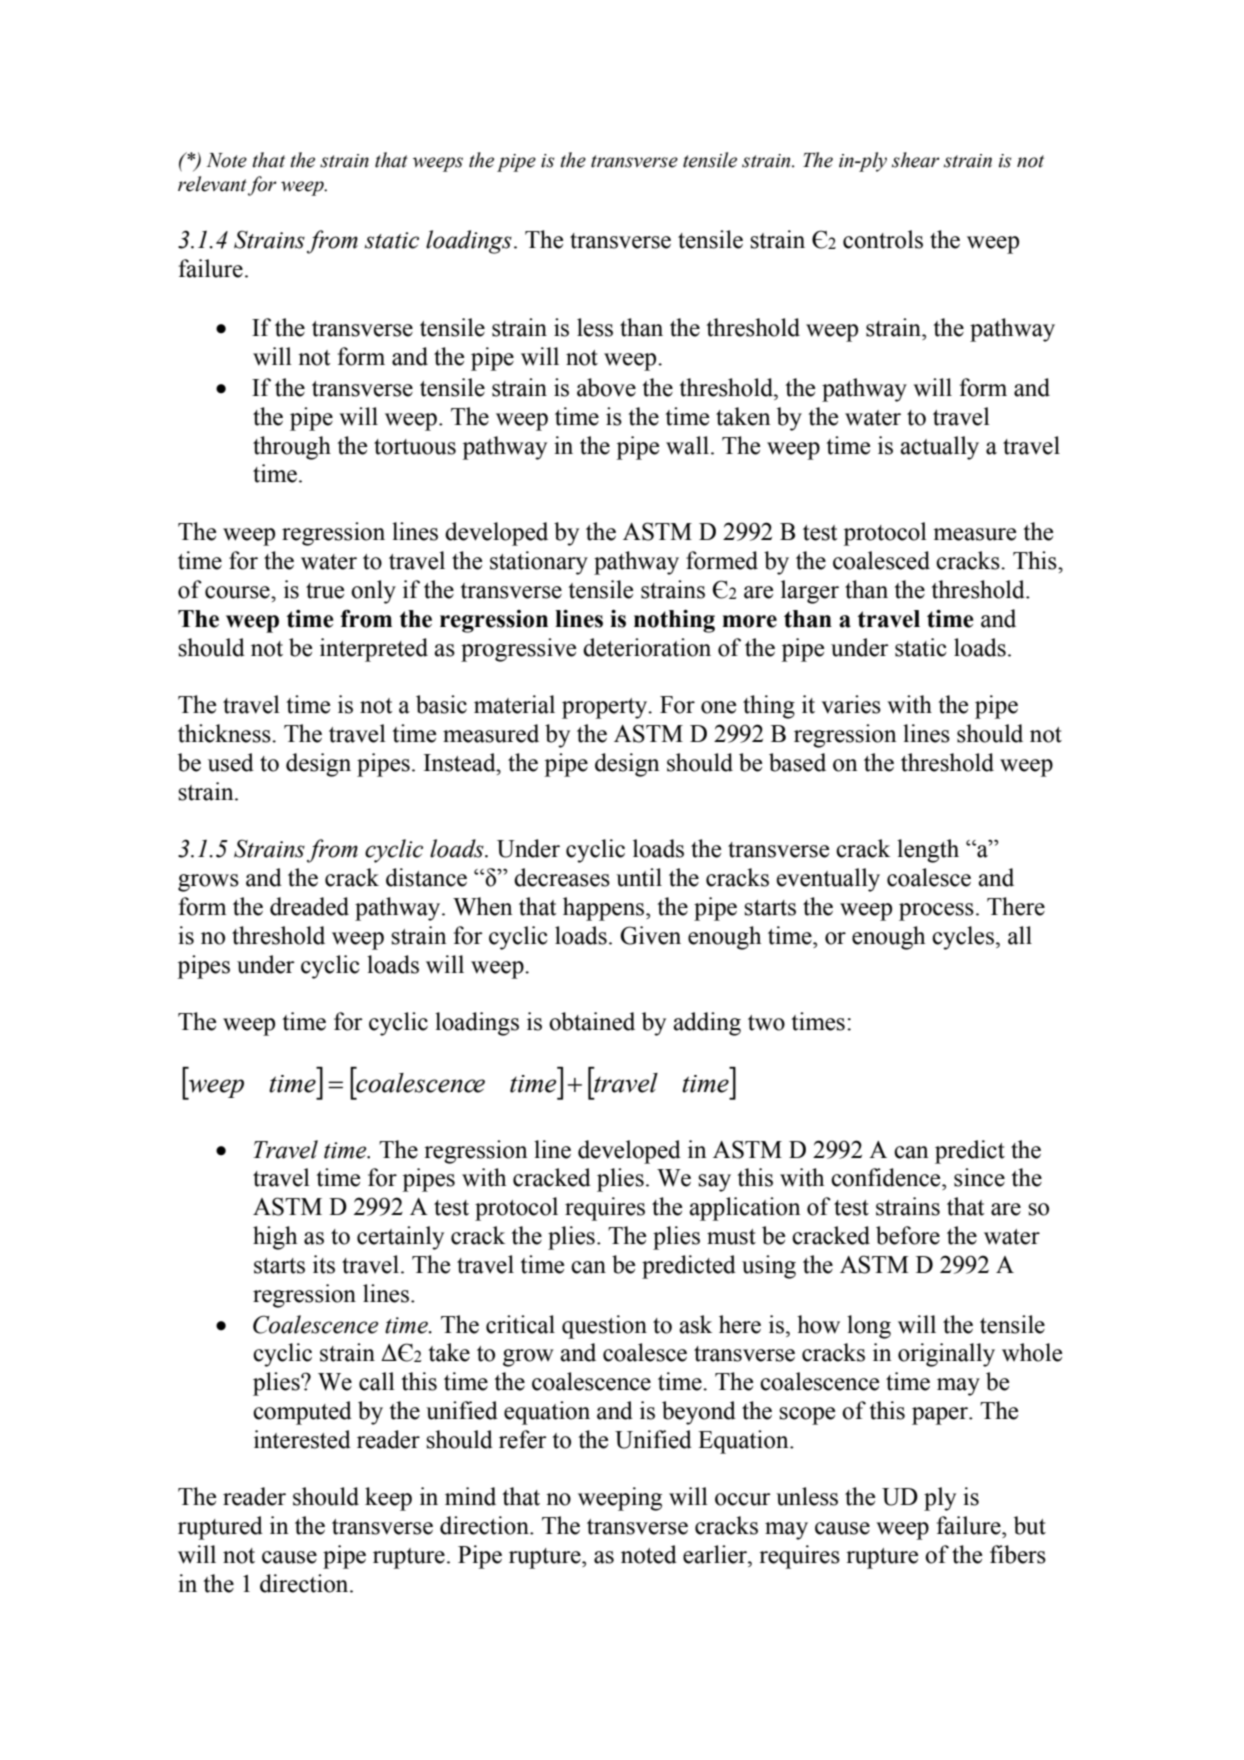  I want to click on through, so click(292, 448).
